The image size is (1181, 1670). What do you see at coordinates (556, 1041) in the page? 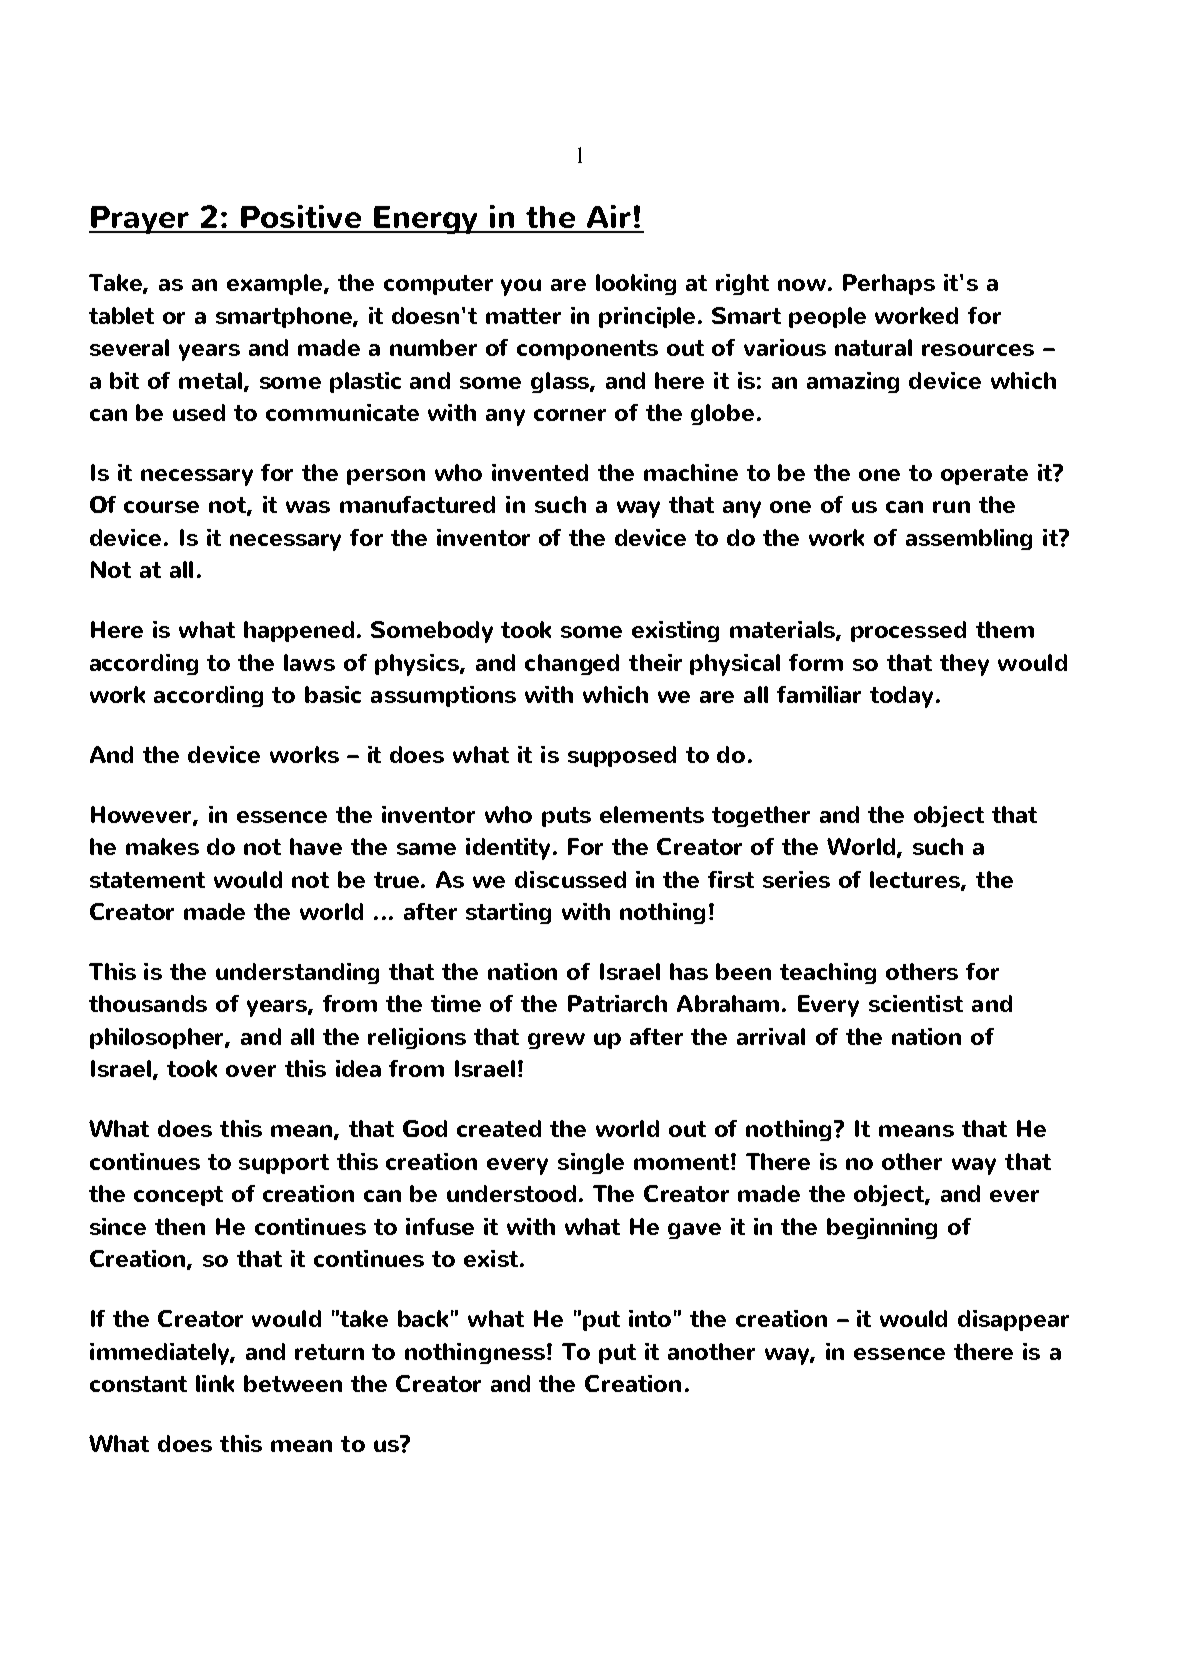
I see `grew` at bounding box center [556, 1041].
